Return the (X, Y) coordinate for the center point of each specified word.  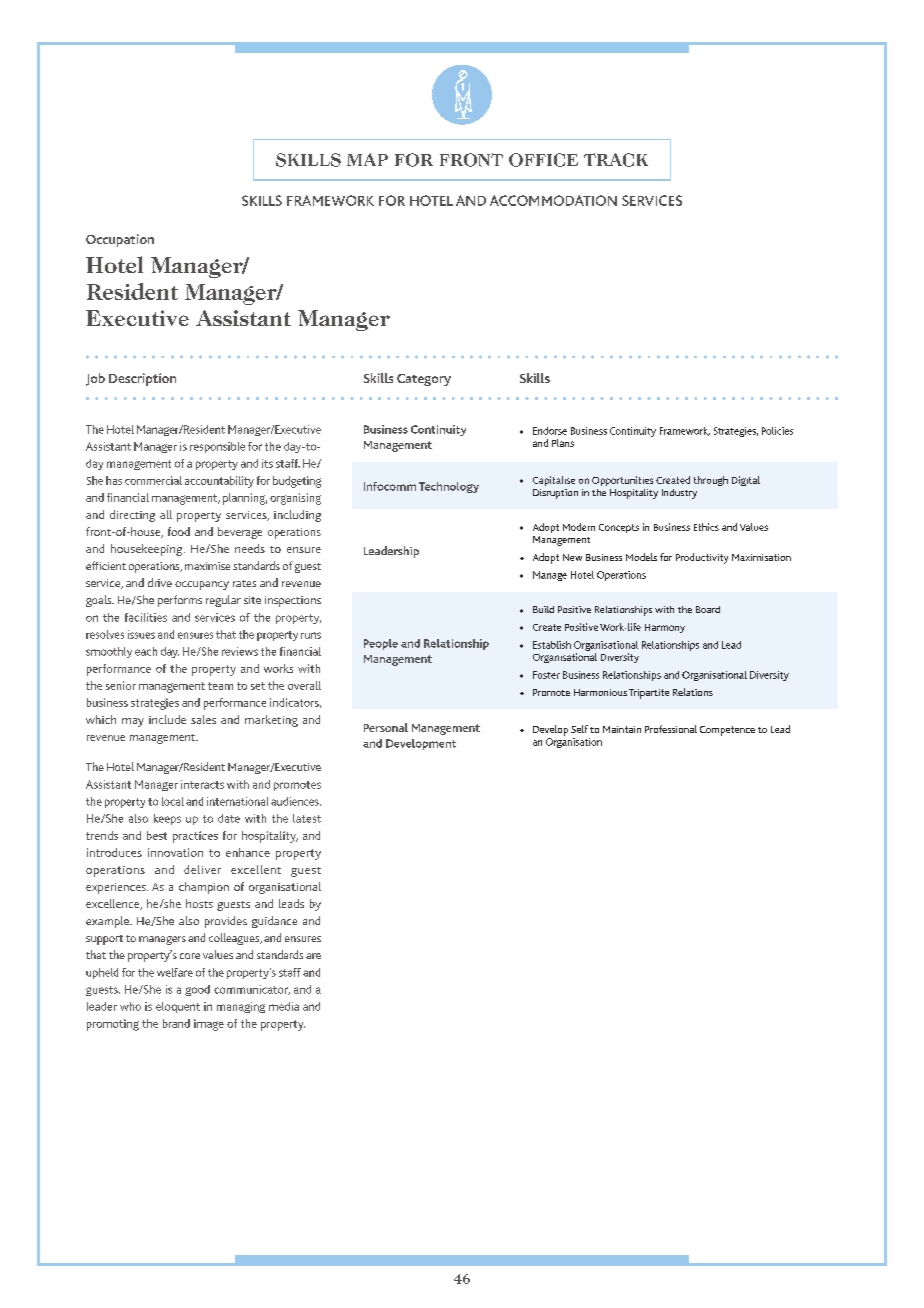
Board (708, 609)
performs (180, 601)
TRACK (616, 160)
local (173, 801)
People (381, 644)
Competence (727, 731)
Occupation (120, 240)
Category (424, 380)
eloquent (178, 1007)
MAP (367, 159)
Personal (386, 727)
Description (142, 379)
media (284, 1006)
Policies (777, 431)
